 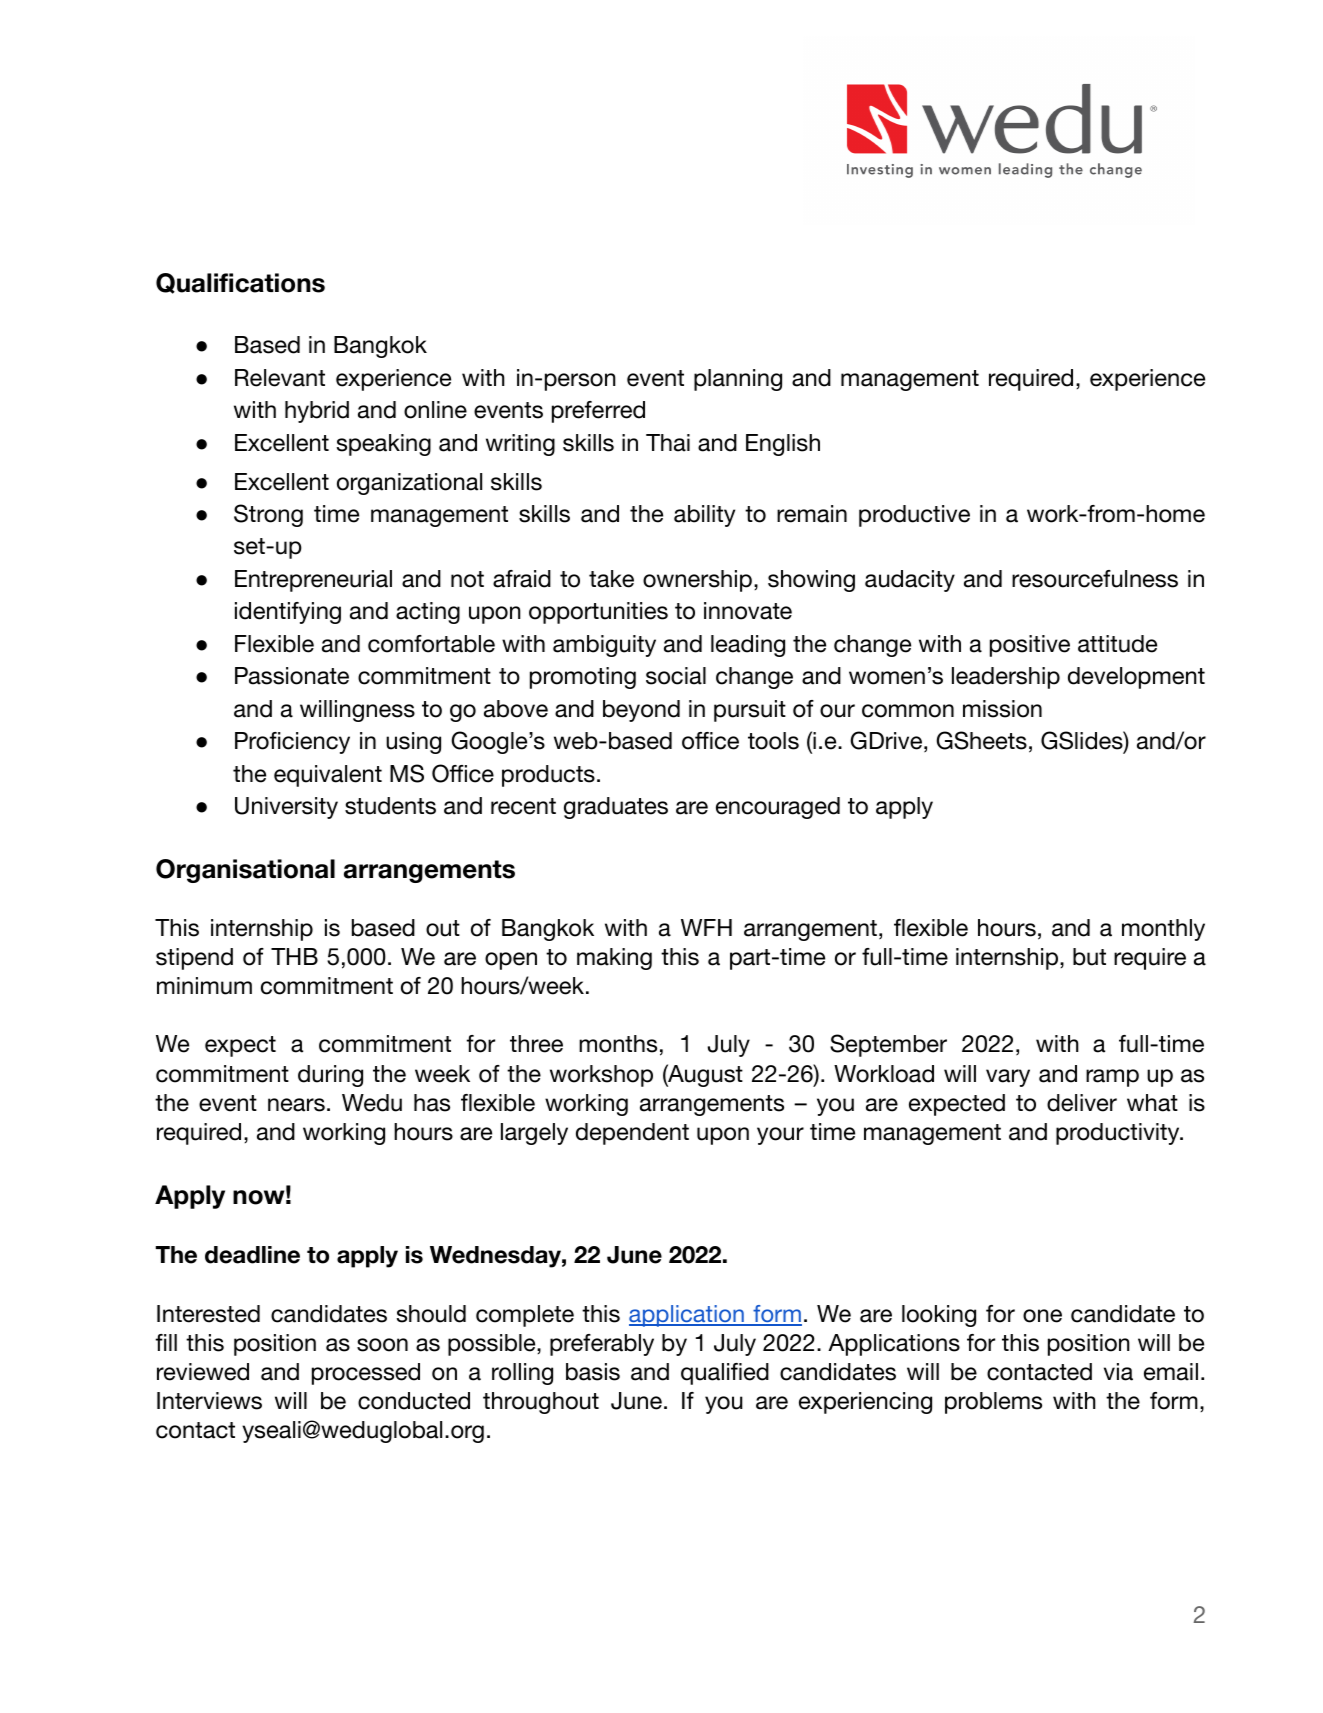 What do you see at coordinates (1082, 1103) in the screenshot?
I see `deliver` at bounding box center [1082, 1103].
